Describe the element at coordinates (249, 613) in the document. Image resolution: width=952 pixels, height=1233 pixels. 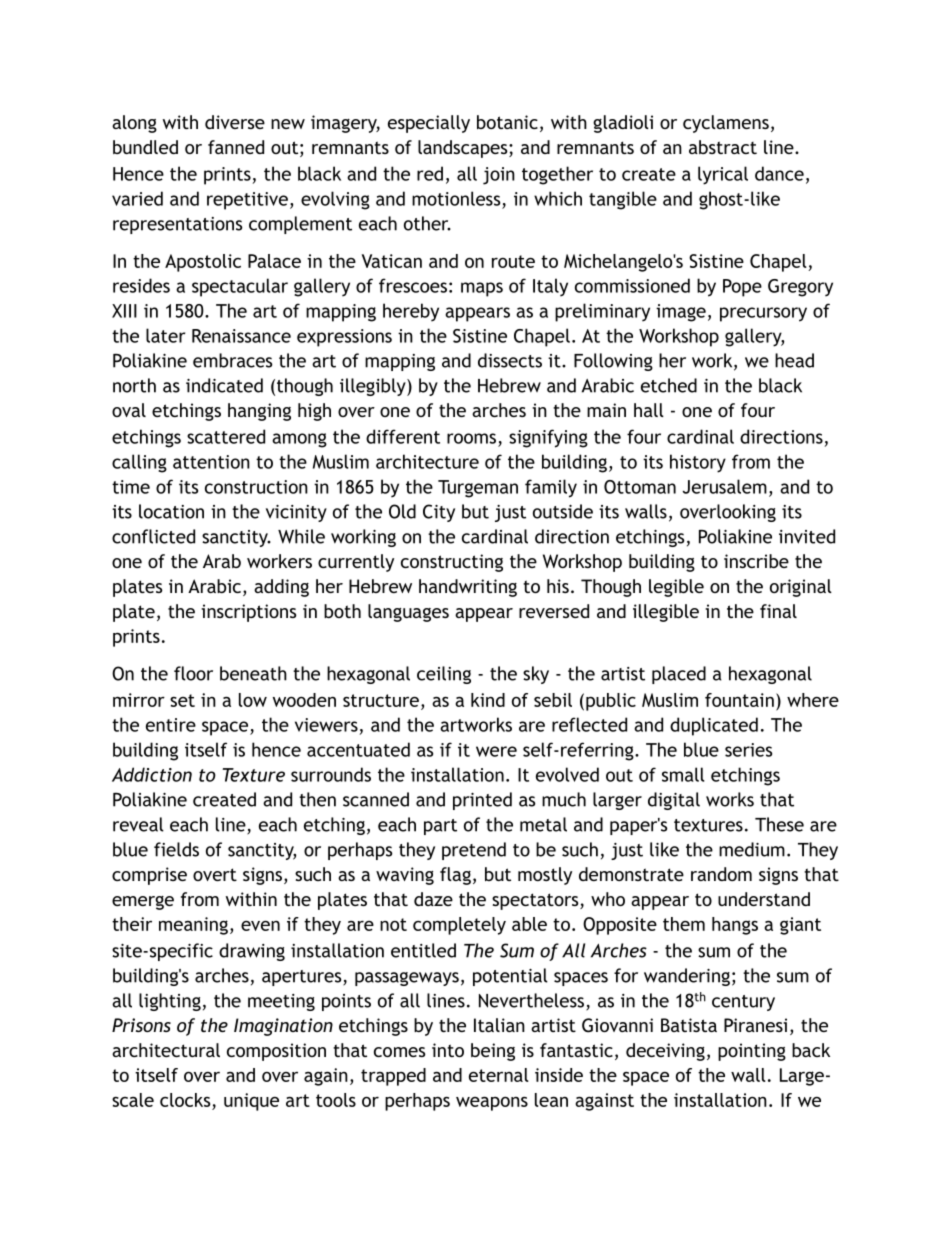
I see `inscriptions` at that location.
